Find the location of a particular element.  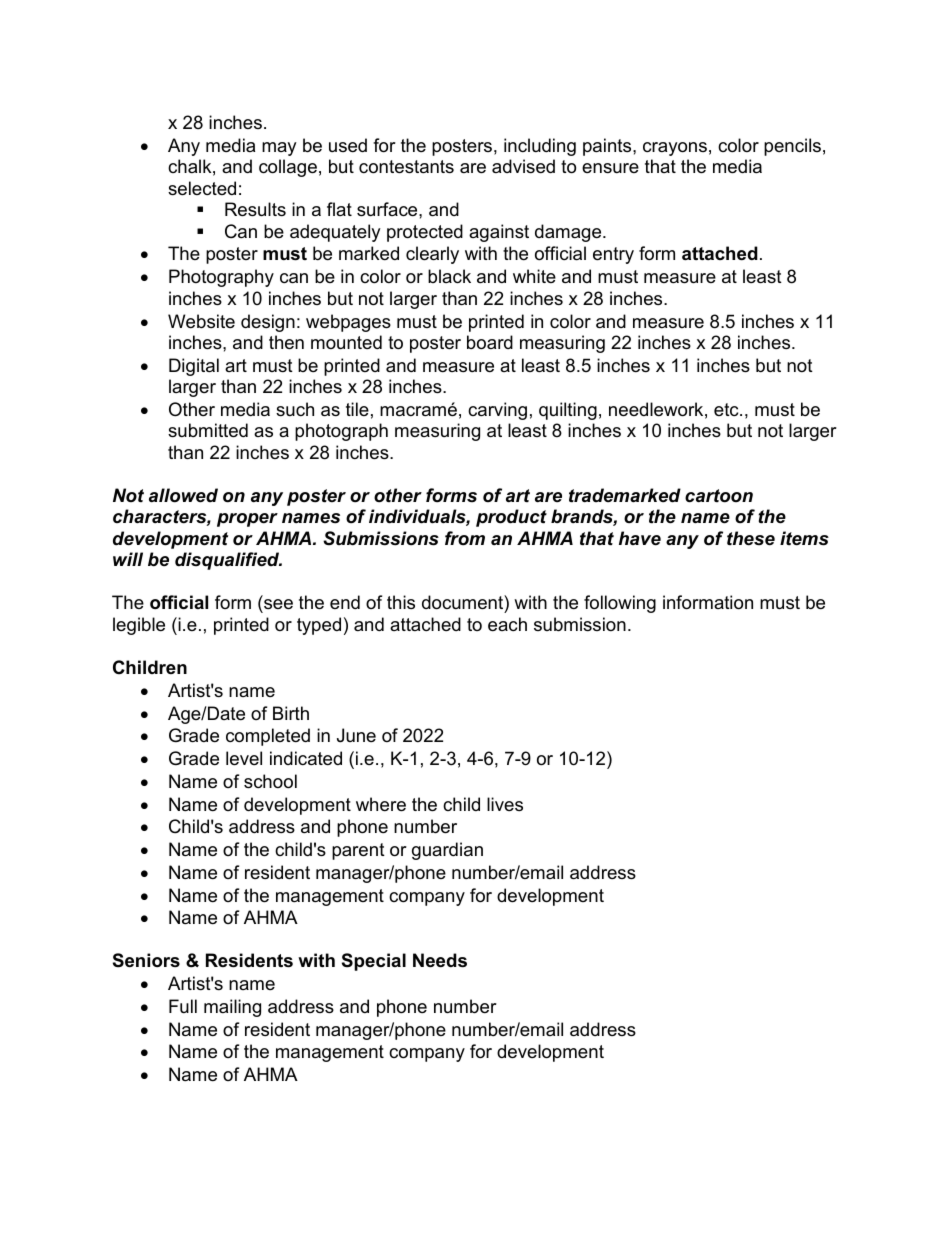

disqualified is located at coordinates (228, 561).
